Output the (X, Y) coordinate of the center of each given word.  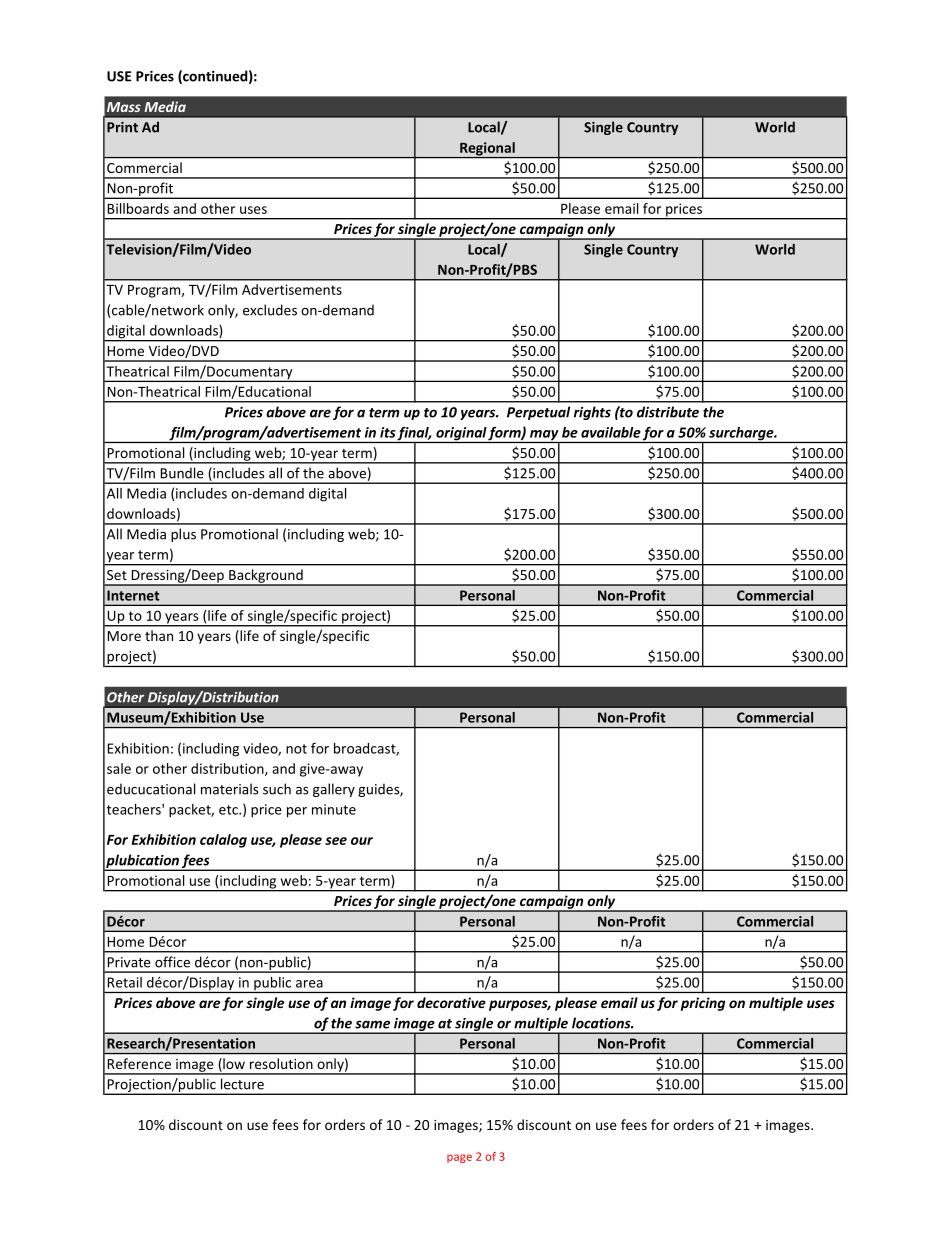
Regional (487, 150)
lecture (242, 1083)
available (611, 432)
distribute (668, 412)
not (296, 749)
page (459, 1158)
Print (122, 127)
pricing (703, 1004)
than (159, 635)
